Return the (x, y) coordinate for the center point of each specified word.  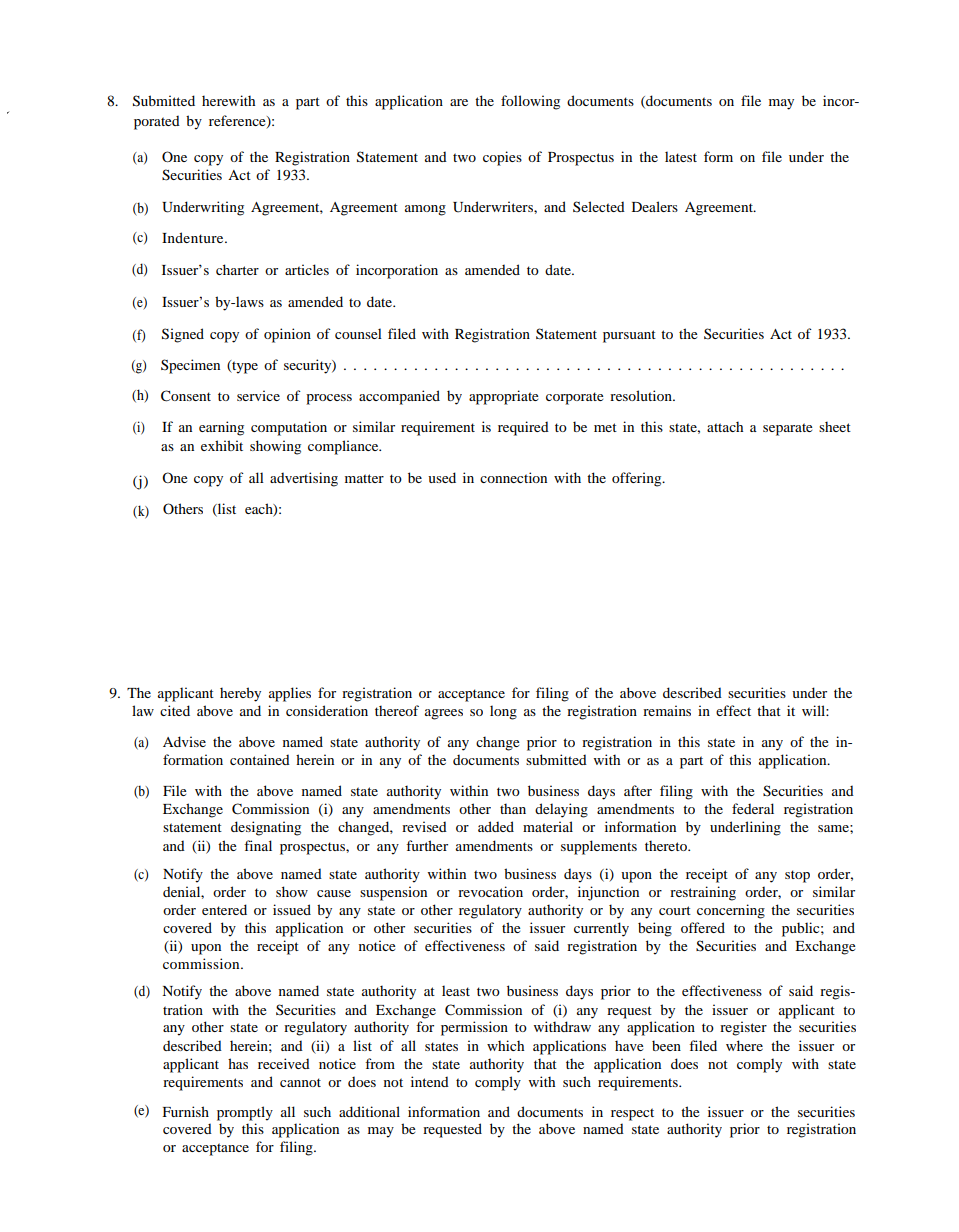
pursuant (629, 336)
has (238, 1063)
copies (502, 158)
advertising (304, 479)
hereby (240, 694)
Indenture (194, 237)
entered (224, 909)
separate (787, 429)
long (503, 712)
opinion (287, 335)
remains (667, 710)
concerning (731, 911)
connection (513, 477)
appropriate (503, 397)
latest (681, 156)
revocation (490, 891)
